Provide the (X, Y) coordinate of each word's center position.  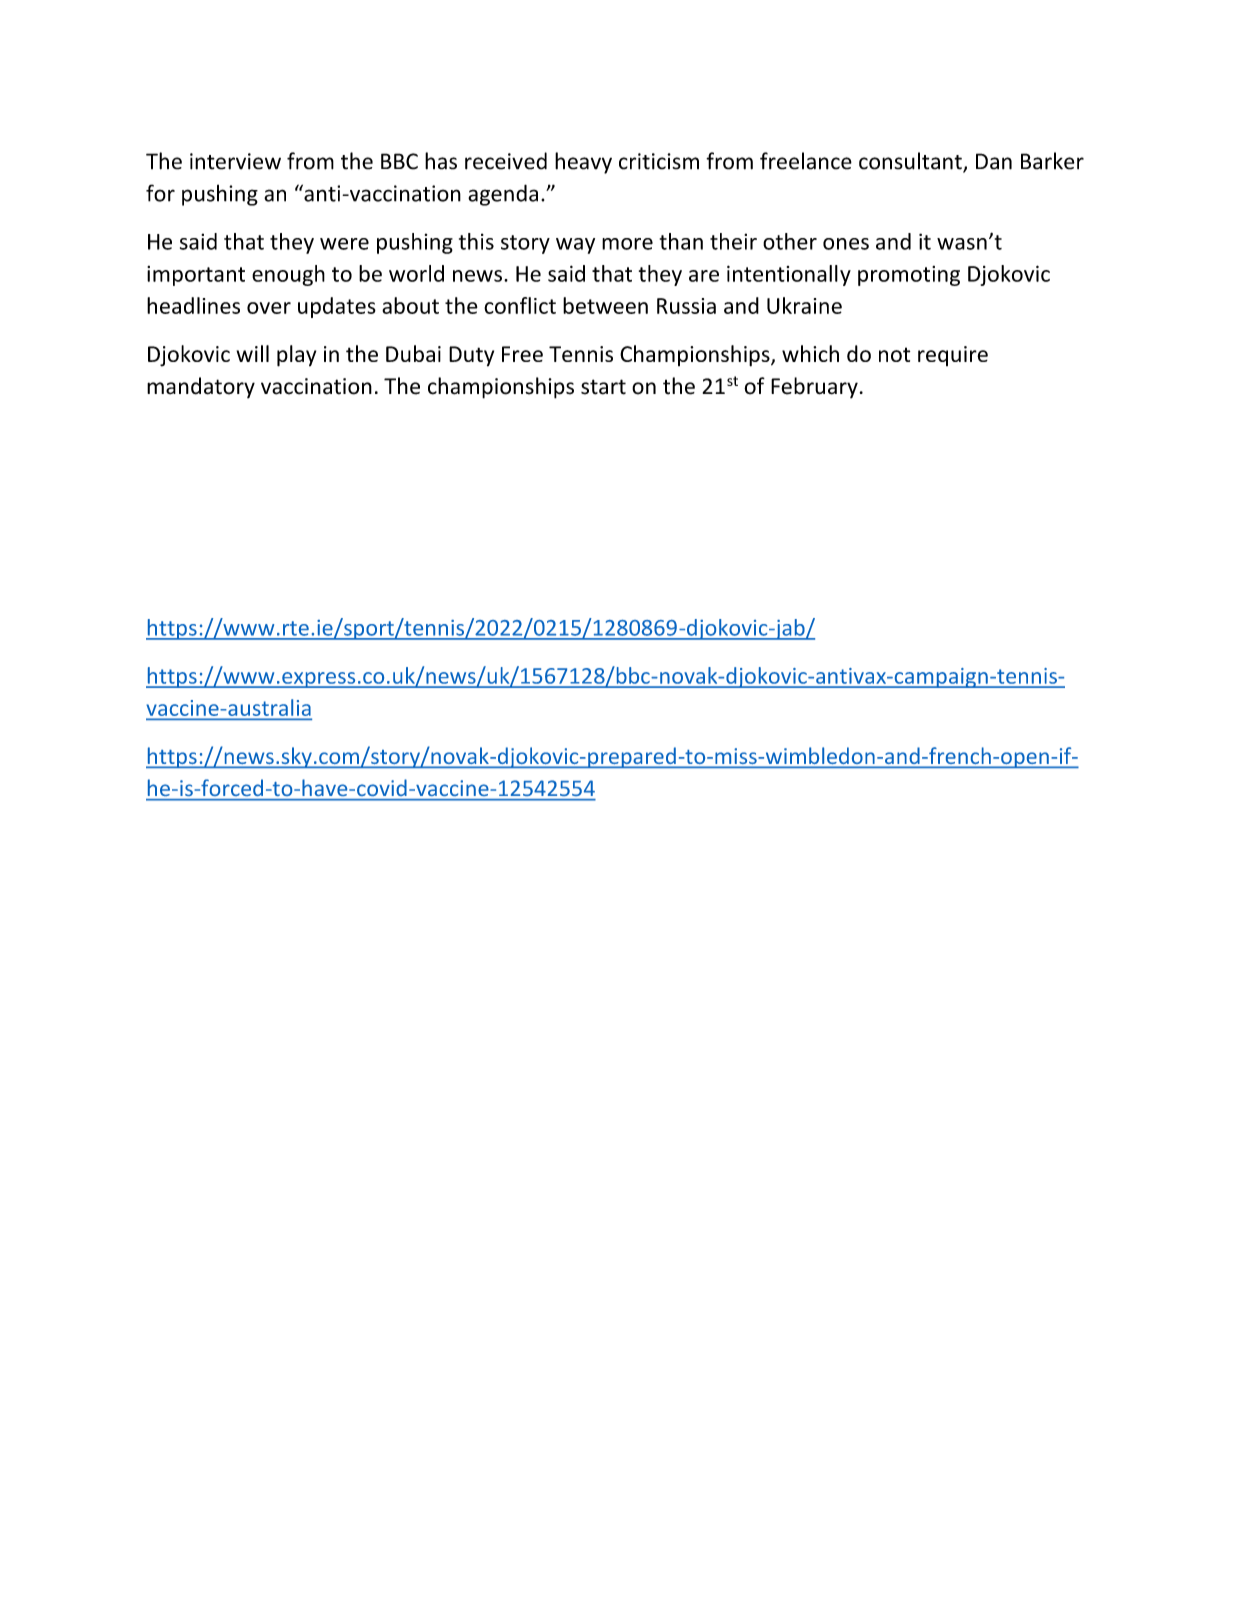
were (344, 244)
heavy (583, 163)
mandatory (201, 388)
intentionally (789, 275)
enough (288, 275)
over (269, 308)
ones (846, 244)
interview (235, 161)
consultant (911, 162)
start (603, 387)
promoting (909, 276)
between (605, 305)
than (681, 241)
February (814, 388)
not (894, 354)
